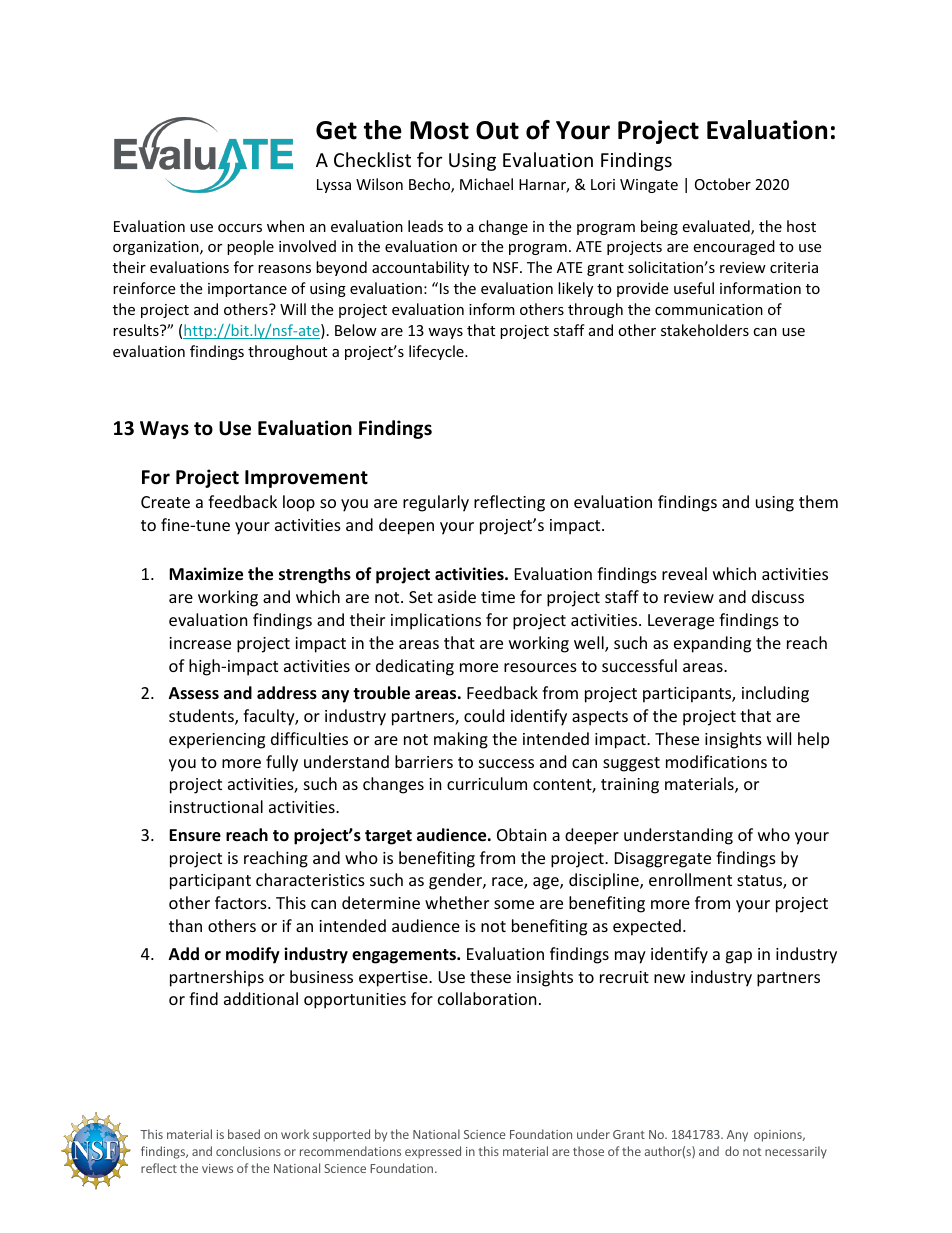 The image size is (952, 1233). I want to click on occurs, so click(240, 228).
